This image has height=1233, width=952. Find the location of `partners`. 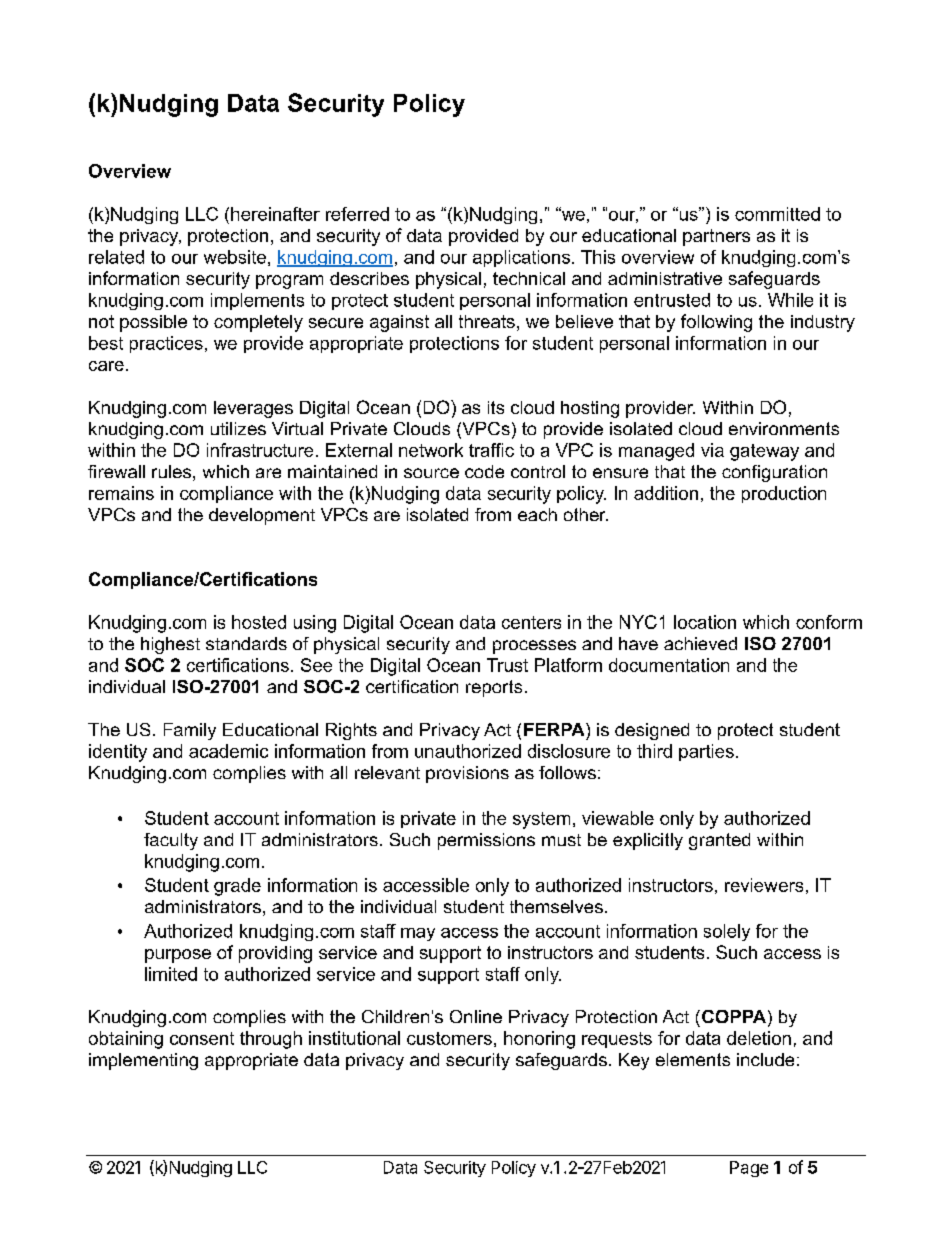

partners is located at coordinates (716, 237).
